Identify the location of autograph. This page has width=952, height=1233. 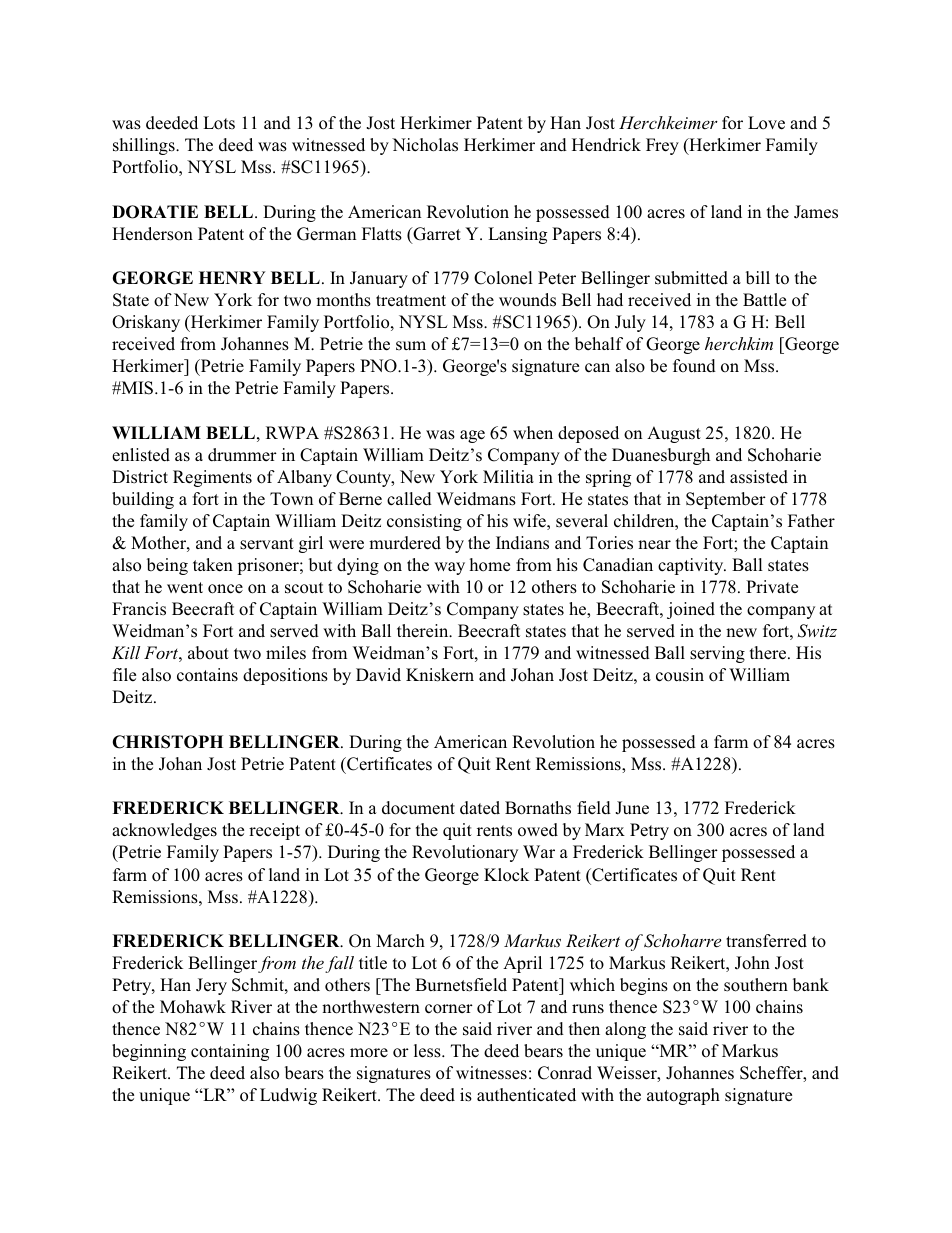
(683, 1096).
